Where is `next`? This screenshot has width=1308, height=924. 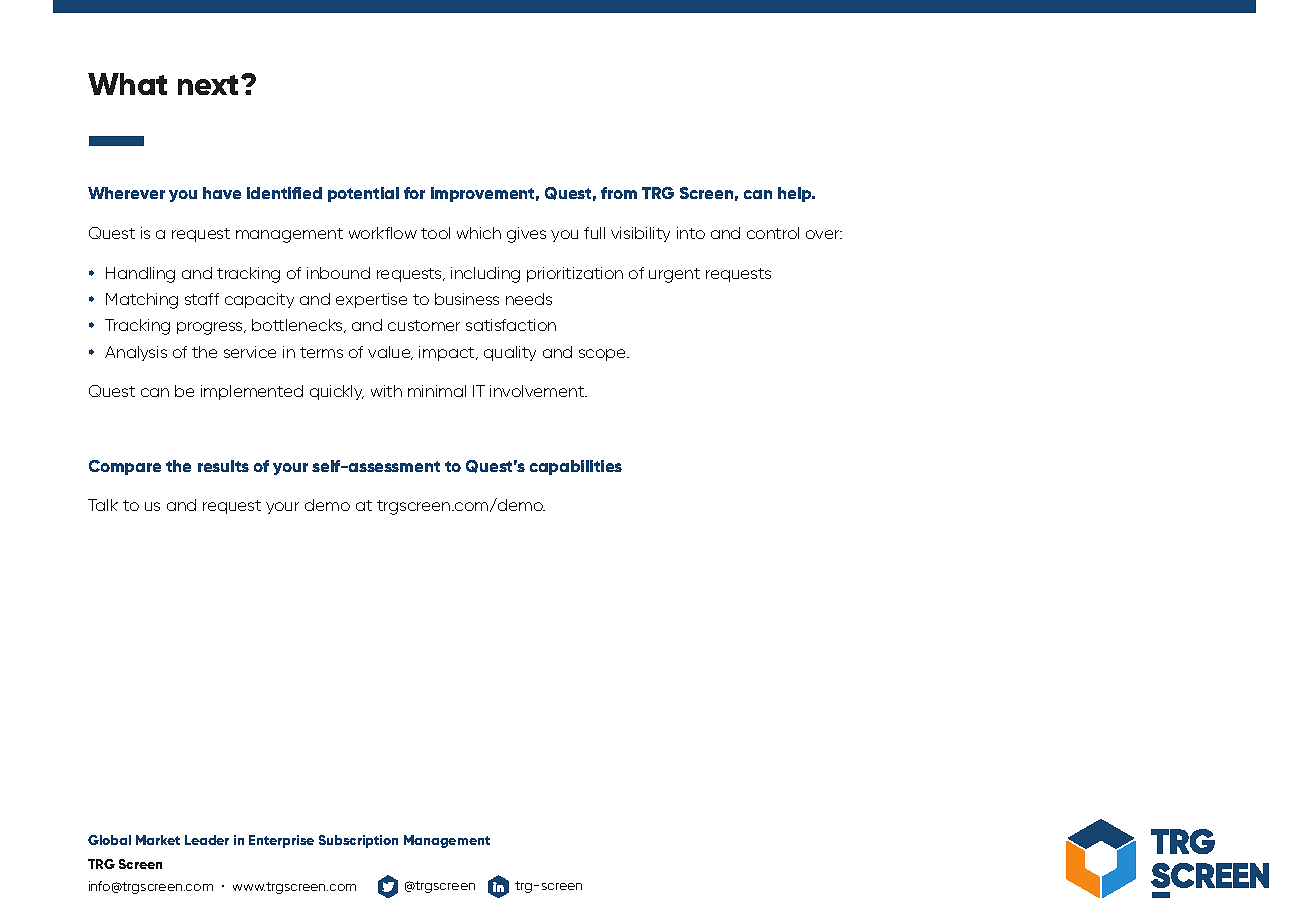 next is located at coordinates (208, 85).
